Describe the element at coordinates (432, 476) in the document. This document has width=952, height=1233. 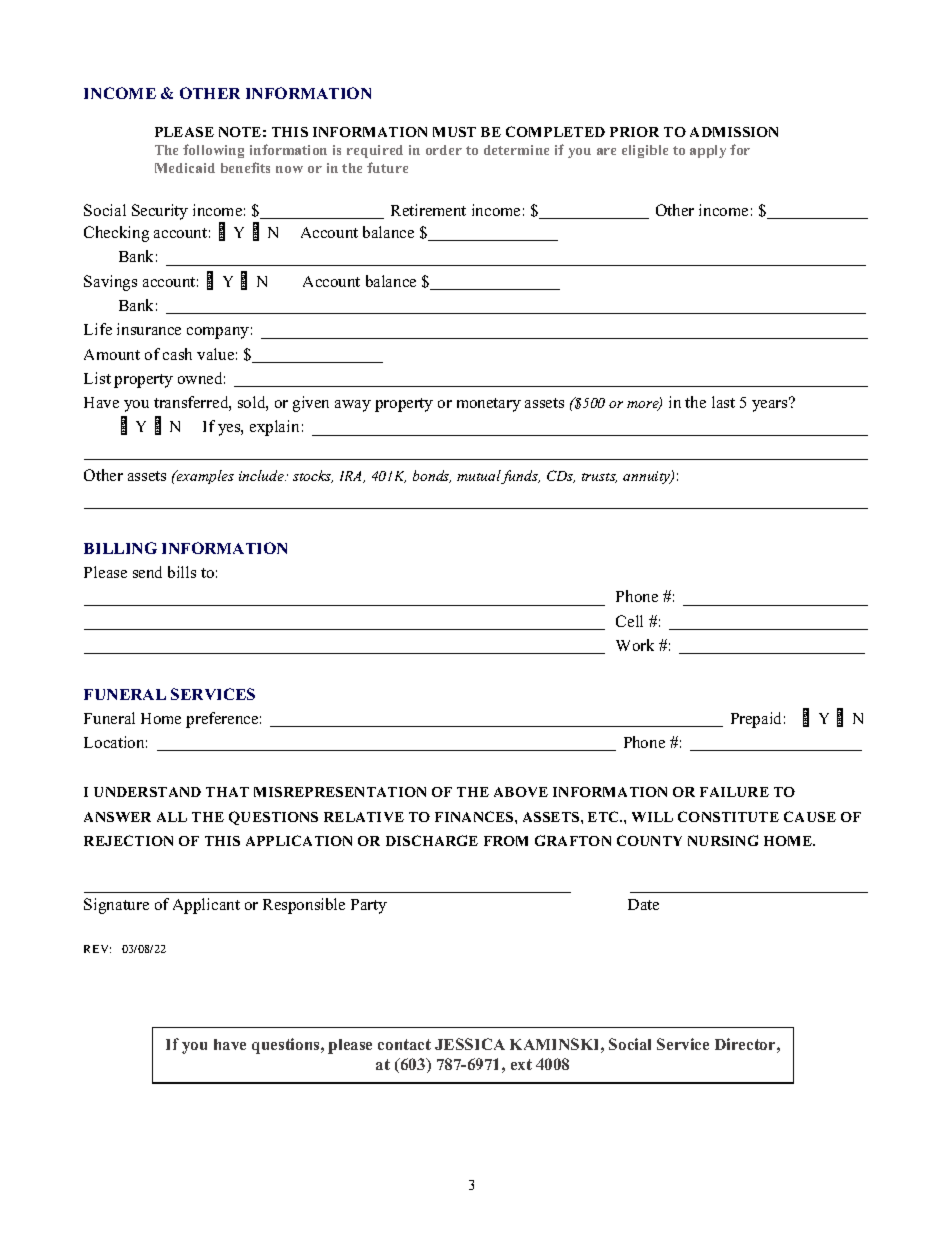
I see `bonds` at that location.
